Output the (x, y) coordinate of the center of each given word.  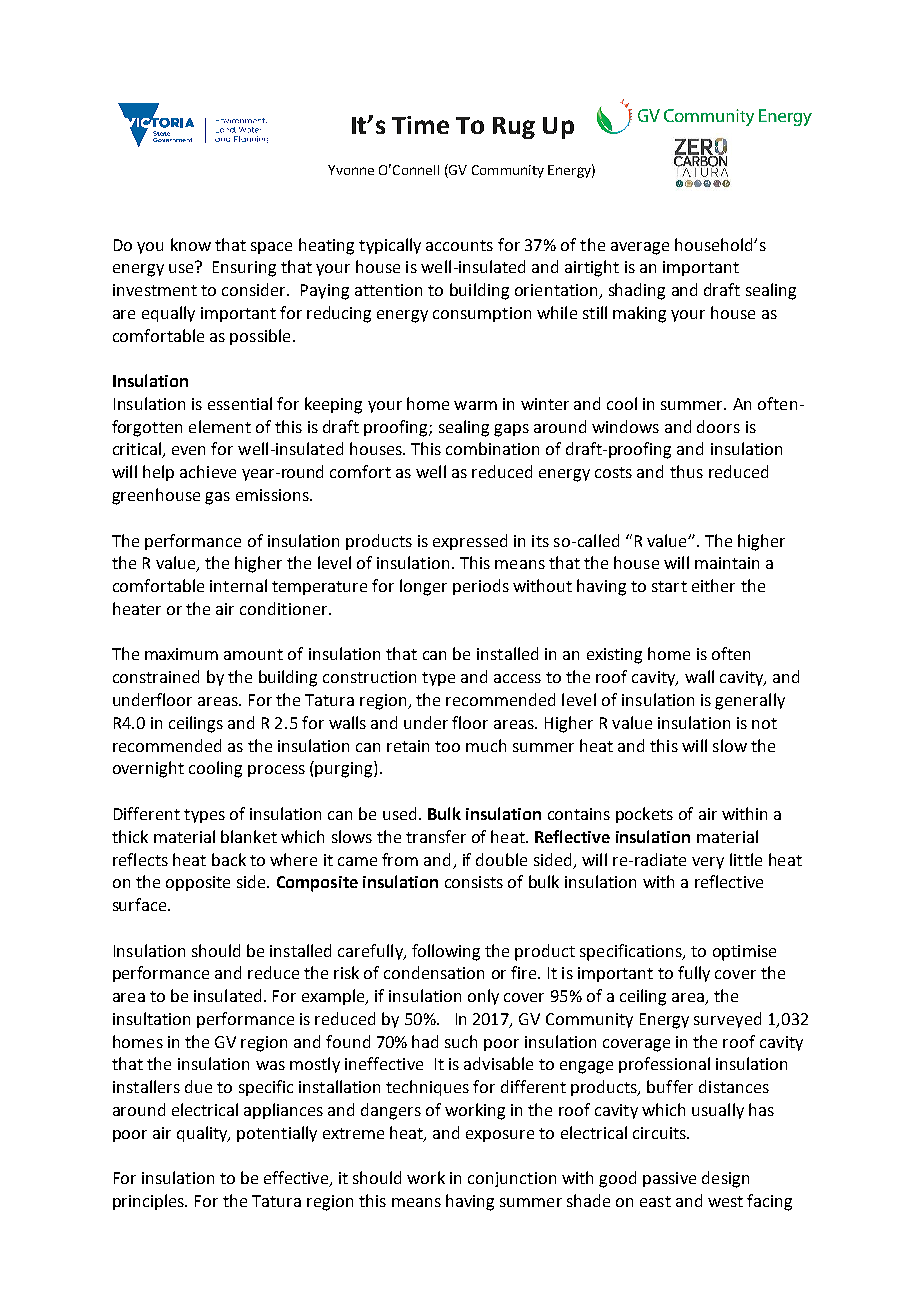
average (640, 248)
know (191, 244)
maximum (181, 654)
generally (750, 701)
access (517, 678)
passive (669, 1179)
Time (420, 125)
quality (203, 1134)
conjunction (512, 1179)
